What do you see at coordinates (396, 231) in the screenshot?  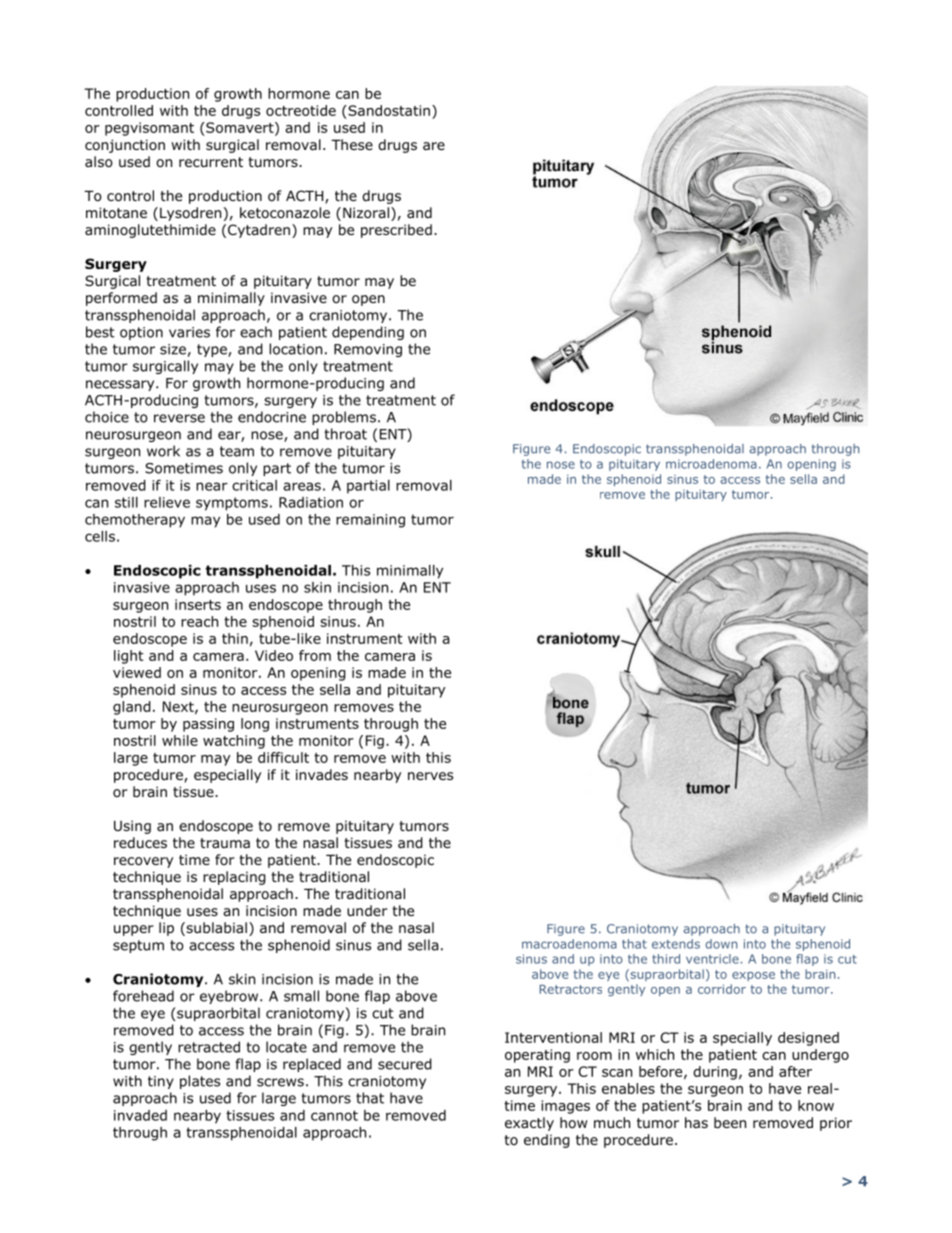 I see `prescribed` at bounding box center [396, 231].
